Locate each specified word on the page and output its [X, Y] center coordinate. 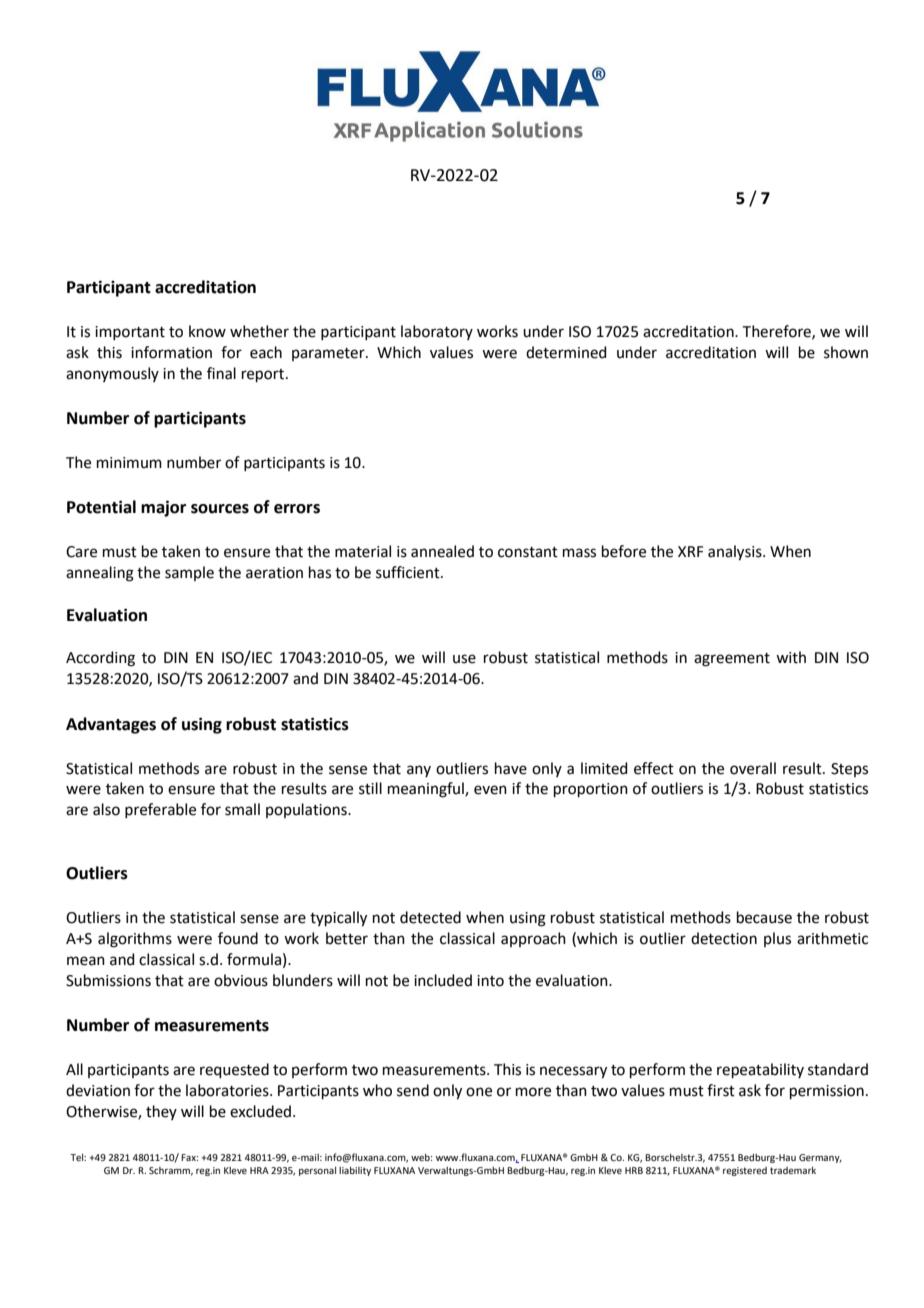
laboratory [437, 332]
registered [745, 1171]
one [479, 1092]
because [764, 917]
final [221, 373]
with [791, 657]
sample [189, 573]
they [161, 1112]
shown [846, 352]
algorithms [135, 940]
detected [430, 917]
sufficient [409, 572]
